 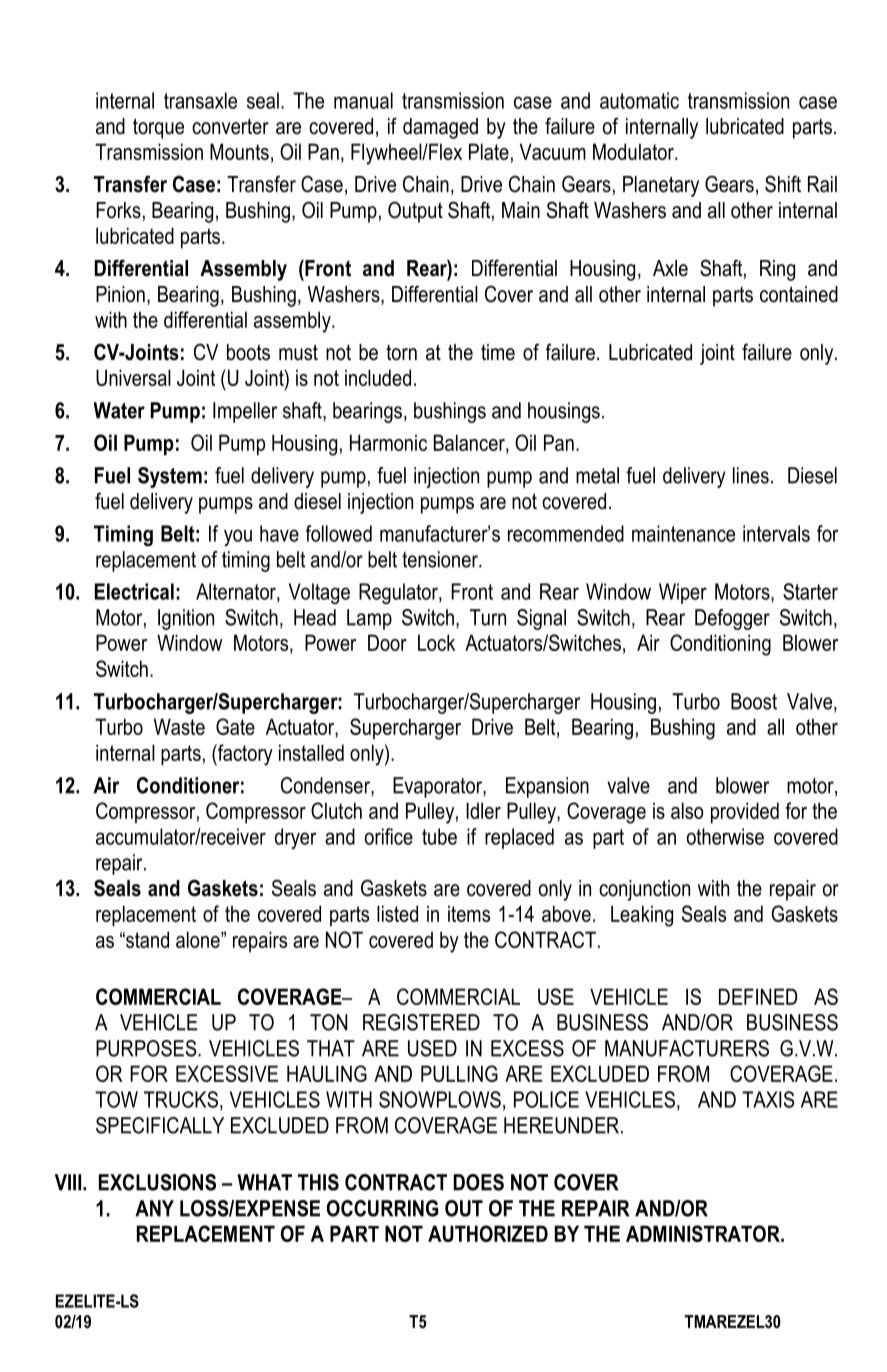 What do you see at coordinates (720, 645) in the screenshot?
I see `Conditioning` at bounding box center [720, 645].
